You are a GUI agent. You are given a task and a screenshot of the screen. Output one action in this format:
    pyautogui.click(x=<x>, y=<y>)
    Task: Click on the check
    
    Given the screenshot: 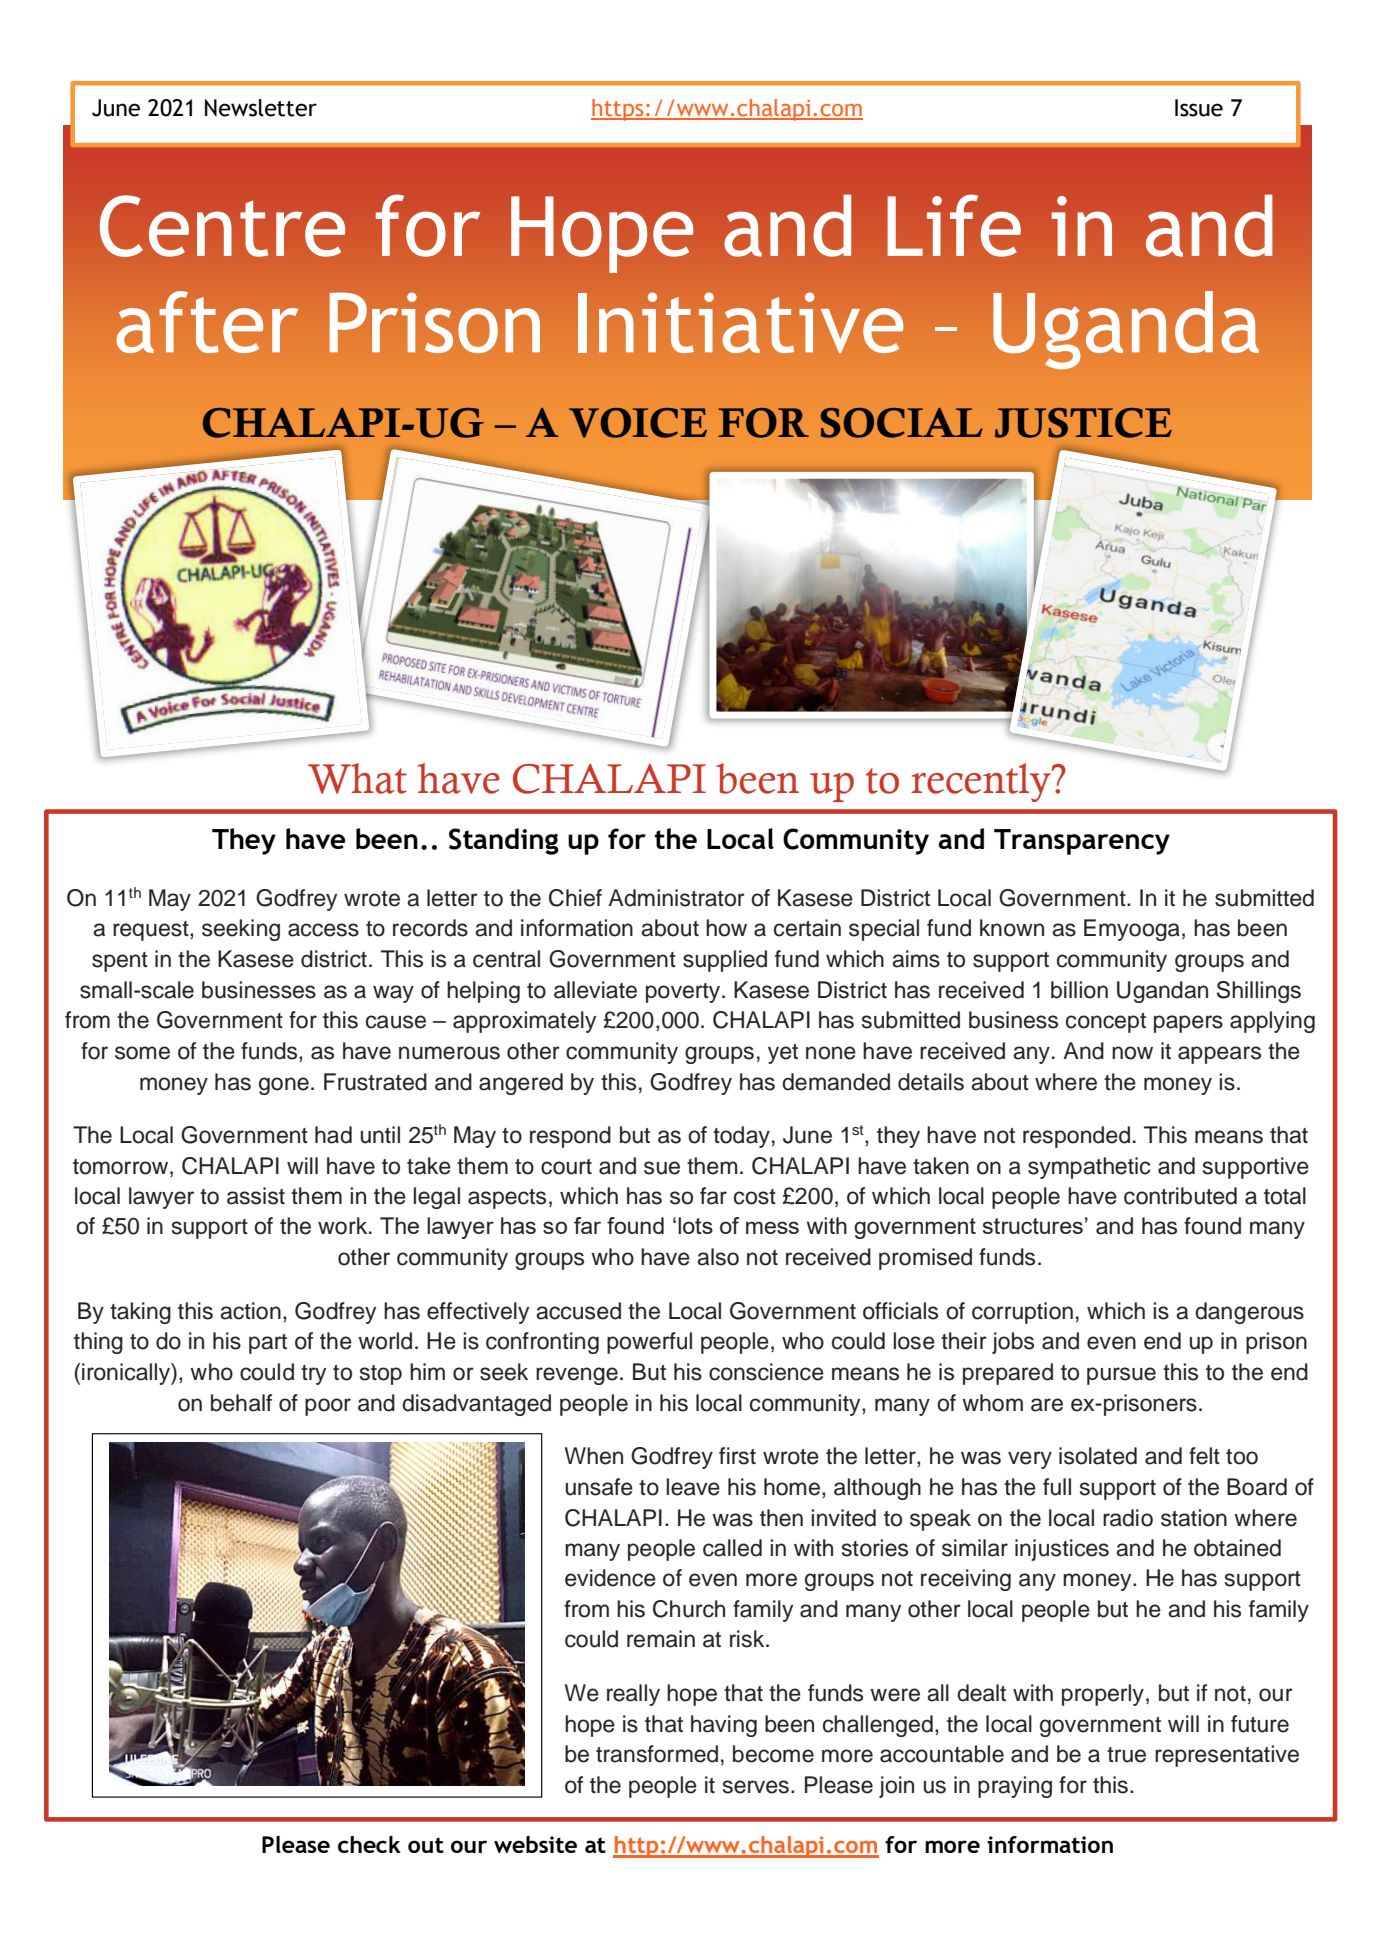 What is the action you would take?
    pyautogui.click(x=369, y=1844)
